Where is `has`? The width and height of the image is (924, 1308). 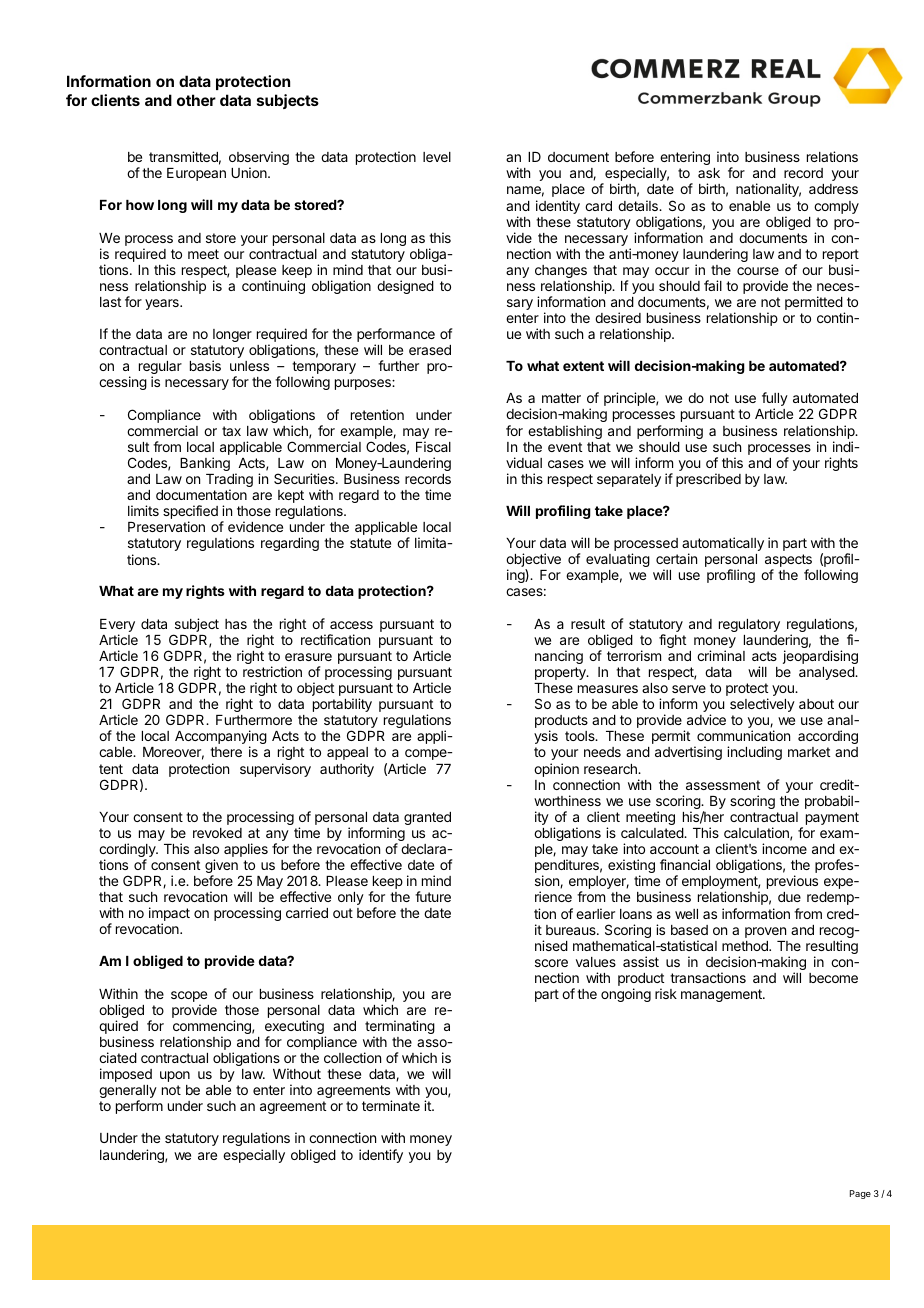
has is located at coordinates (236, 624).
